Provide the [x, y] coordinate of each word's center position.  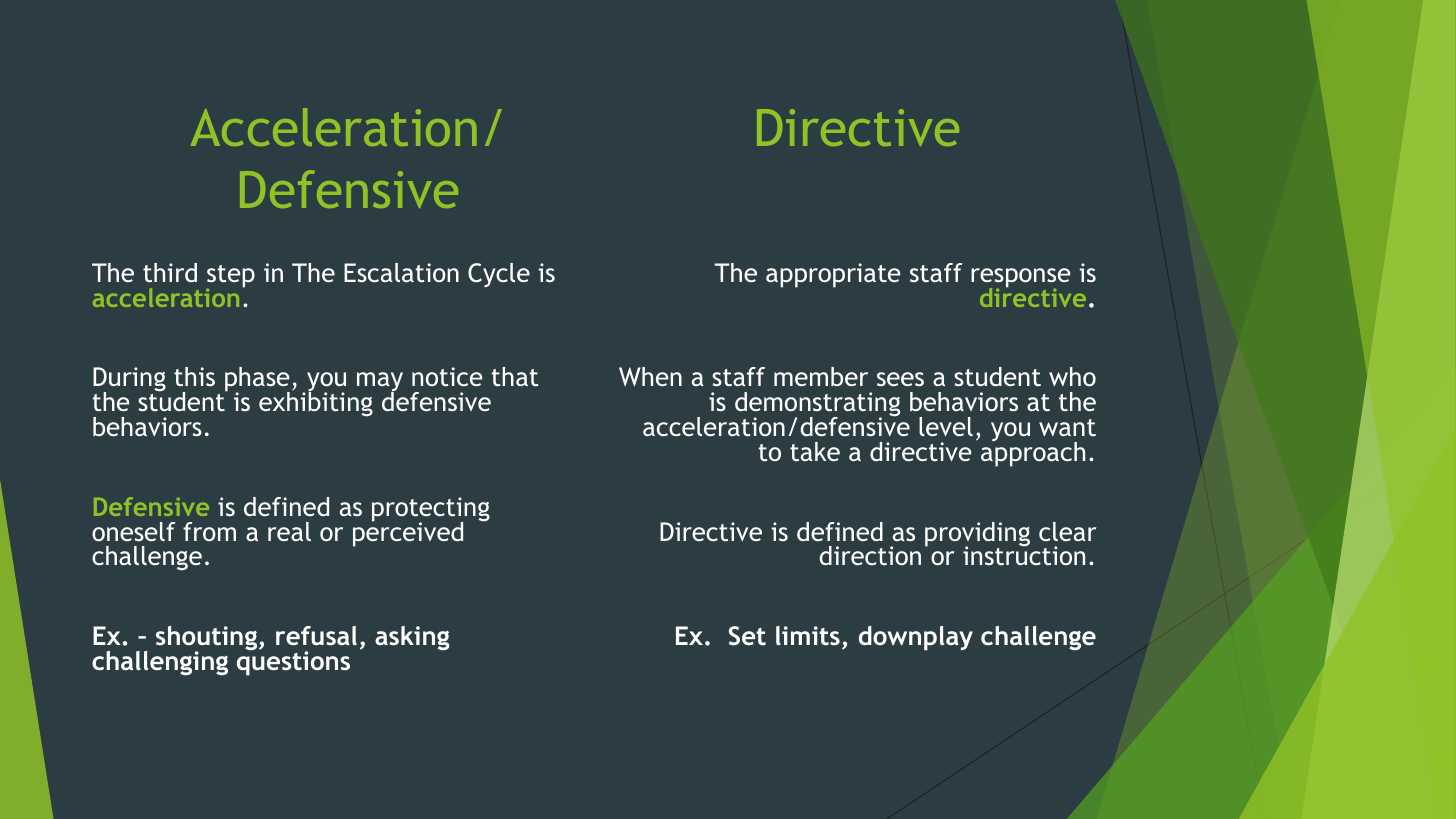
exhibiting [316, 403]
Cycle [499, 275]
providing [977, 535]
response [1020, 279]
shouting [208, 639]
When [650, 376]
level [946, 426]
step [230, 277]
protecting [431, 510]
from [209, 531]
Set [747, 636]
